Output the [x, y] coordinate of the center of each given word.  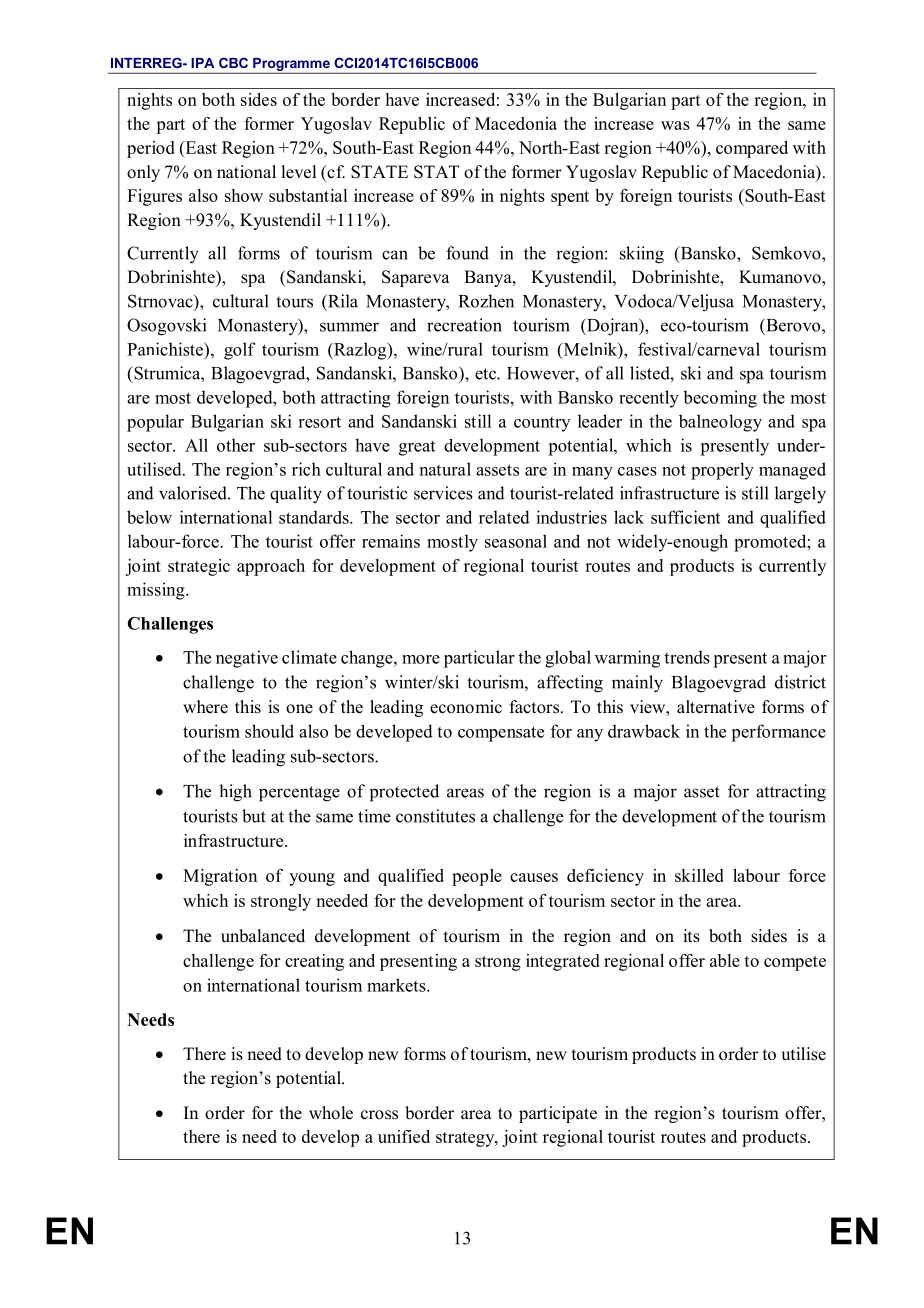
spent [570, 198]
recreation [464, 325]
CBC [233, 62]
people [477, 877]
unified [404, 1136]
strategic [199, 567]
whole [331, 1113]
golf [239, 351]
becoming [720, 399]
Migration [220, 877]
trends [687, 657]
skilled [699, 875]
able [725, 960]
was [675, 125]
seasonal [516, 541]
